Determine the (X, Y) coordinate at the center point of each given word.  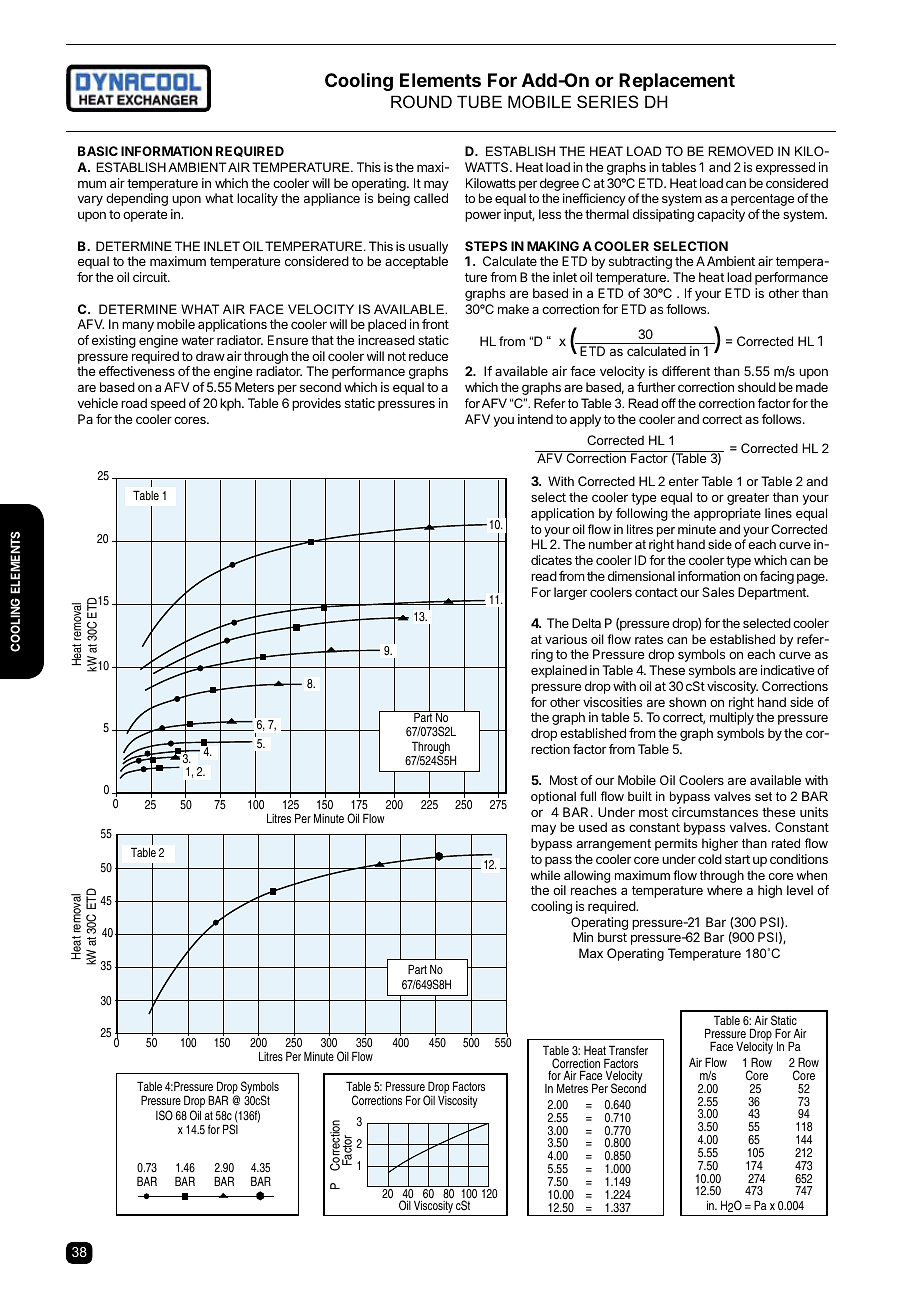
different (686, 371)
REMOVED (741, 151)
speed (168, 404)
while (545, 875)
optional (553, 797)
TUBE (479, 101)
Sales (718, 592)
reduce (428, 356)
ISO (164, 1115)
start (737, 859)
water (198, 340)
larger (570, 593)
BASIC (98, 151)
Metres (572, 1088)
